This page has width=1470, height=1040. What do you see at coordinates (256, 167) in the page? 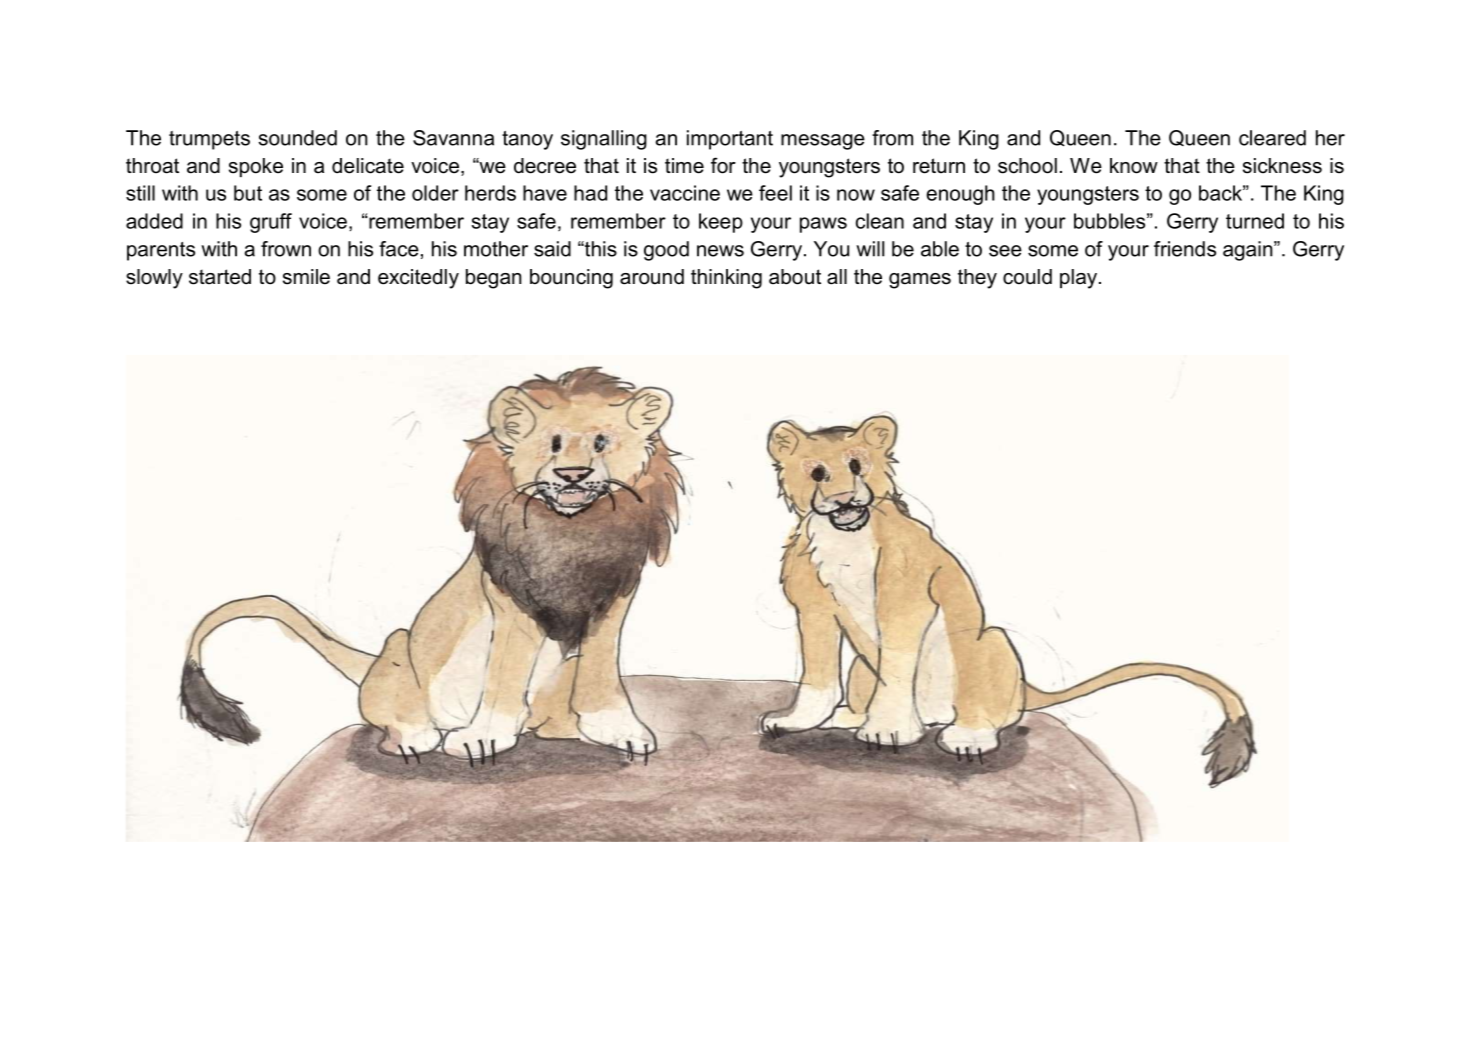
I see `spoke` at bounding box center [256, 167].
